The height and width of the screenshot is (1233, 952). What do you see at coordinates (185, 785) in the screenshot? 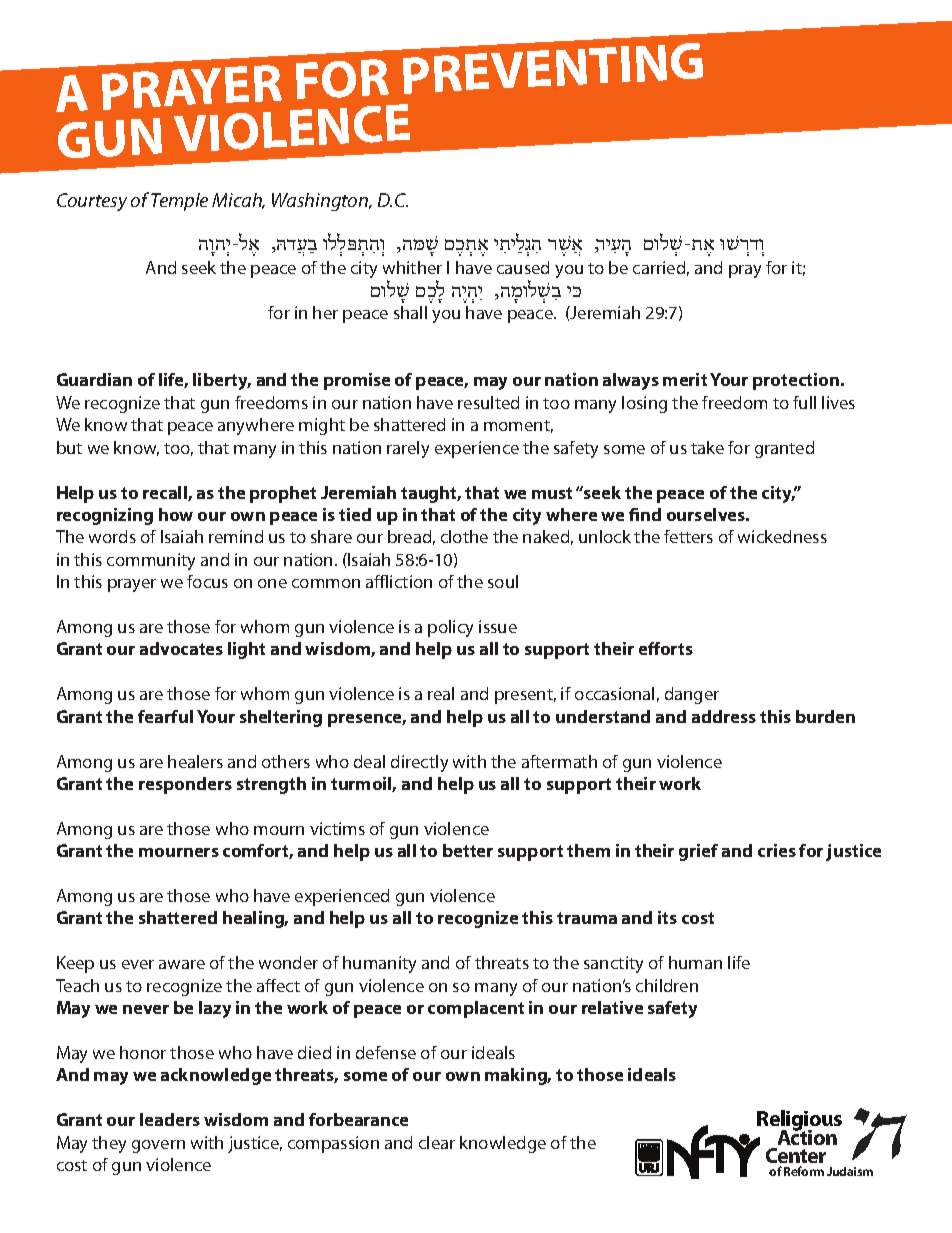
I see `responders` at bounding box center [185, 785].
